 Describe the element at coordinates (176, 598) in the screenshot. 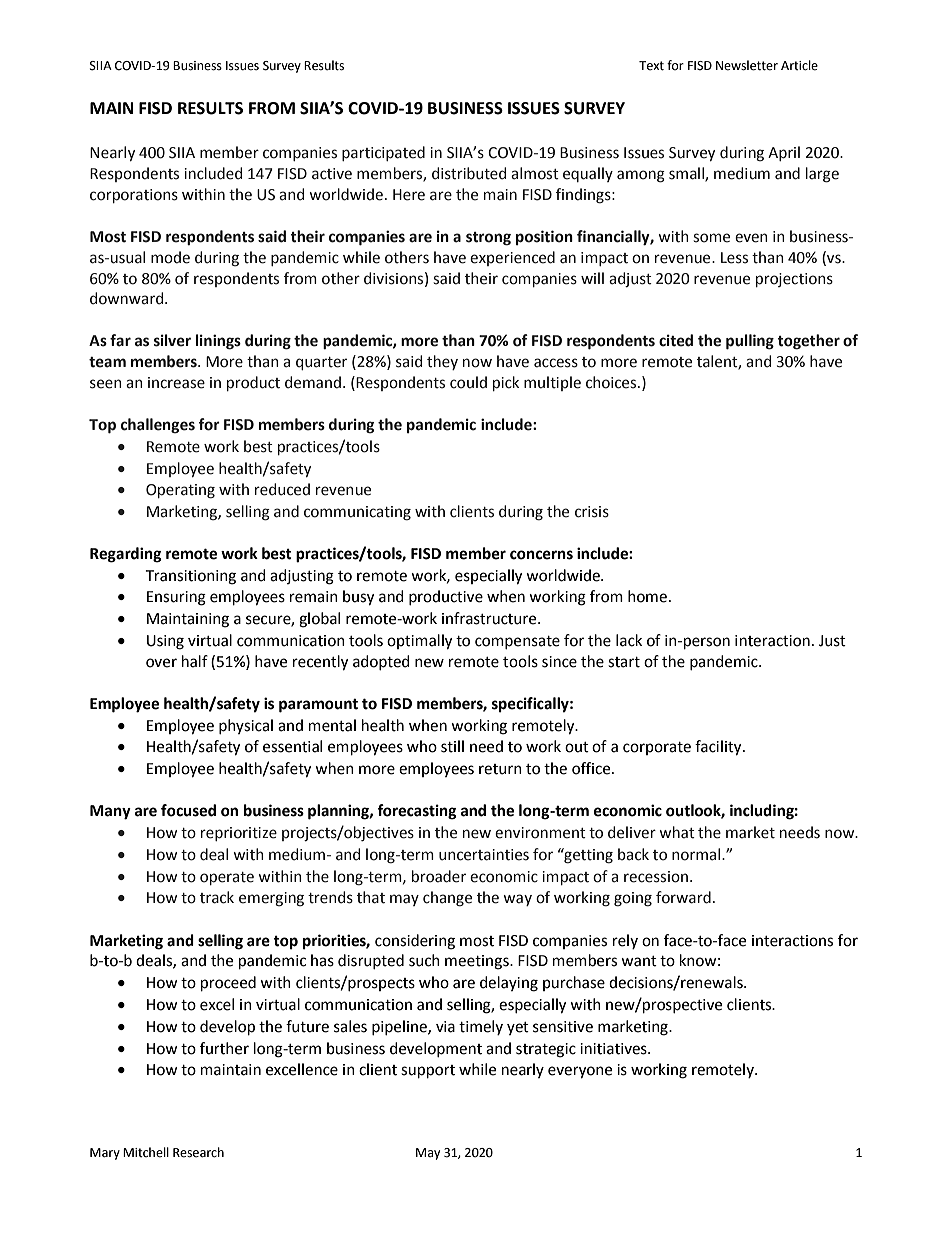

I see `Ensuring` at that location.
